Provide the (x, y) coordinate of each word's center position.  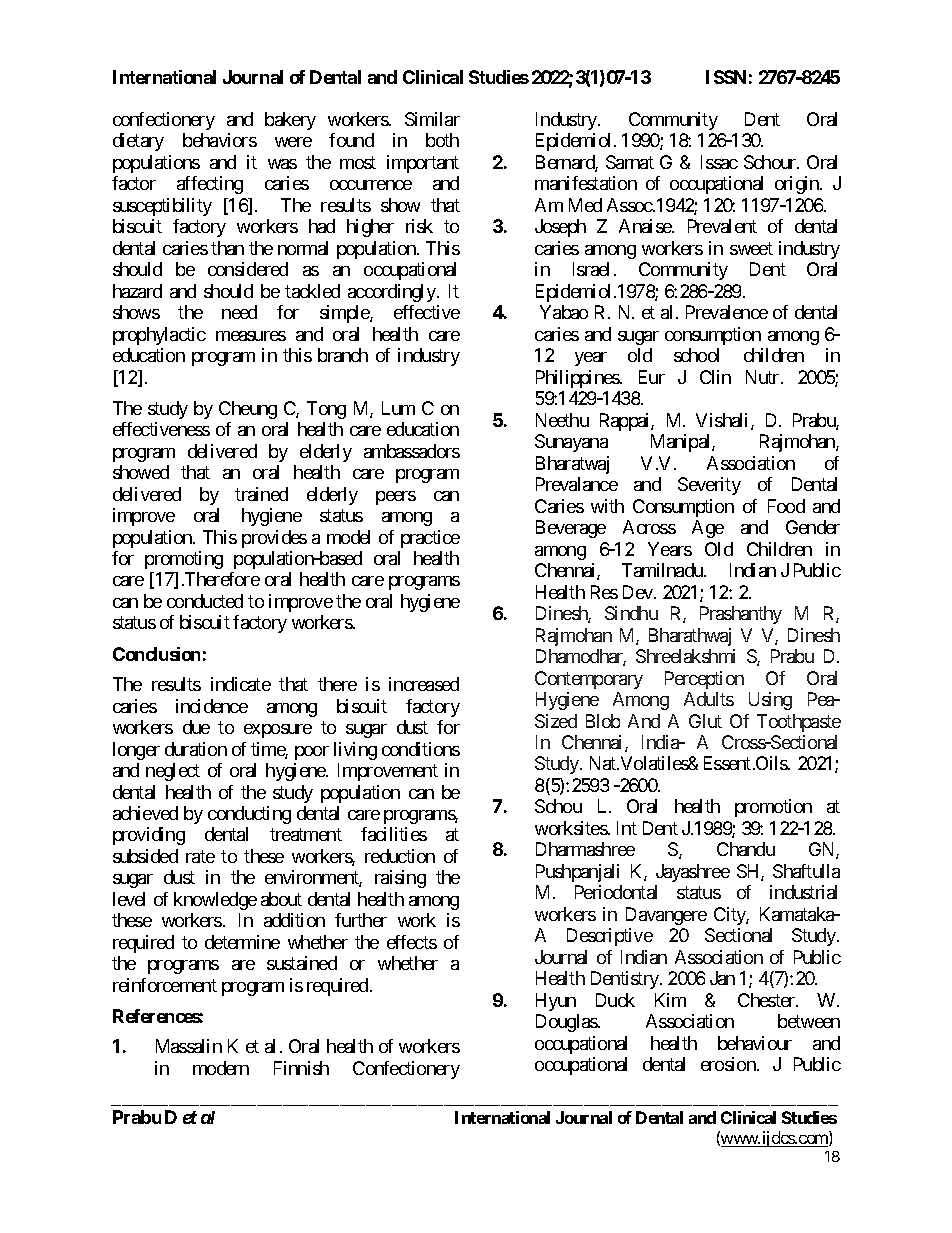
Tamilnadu (663, 570)
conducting (249, 815)
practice (430, 539)
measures (251, 336)
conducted (205, 601)
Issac (719, 162)
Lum (398, 408)
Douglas (567, 1023)
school (696, 355)
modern (221, 1068)
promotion (773, 808)
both (442, 140)
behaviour (755, 1043)
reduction (400, 856)
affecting (210, 185)
